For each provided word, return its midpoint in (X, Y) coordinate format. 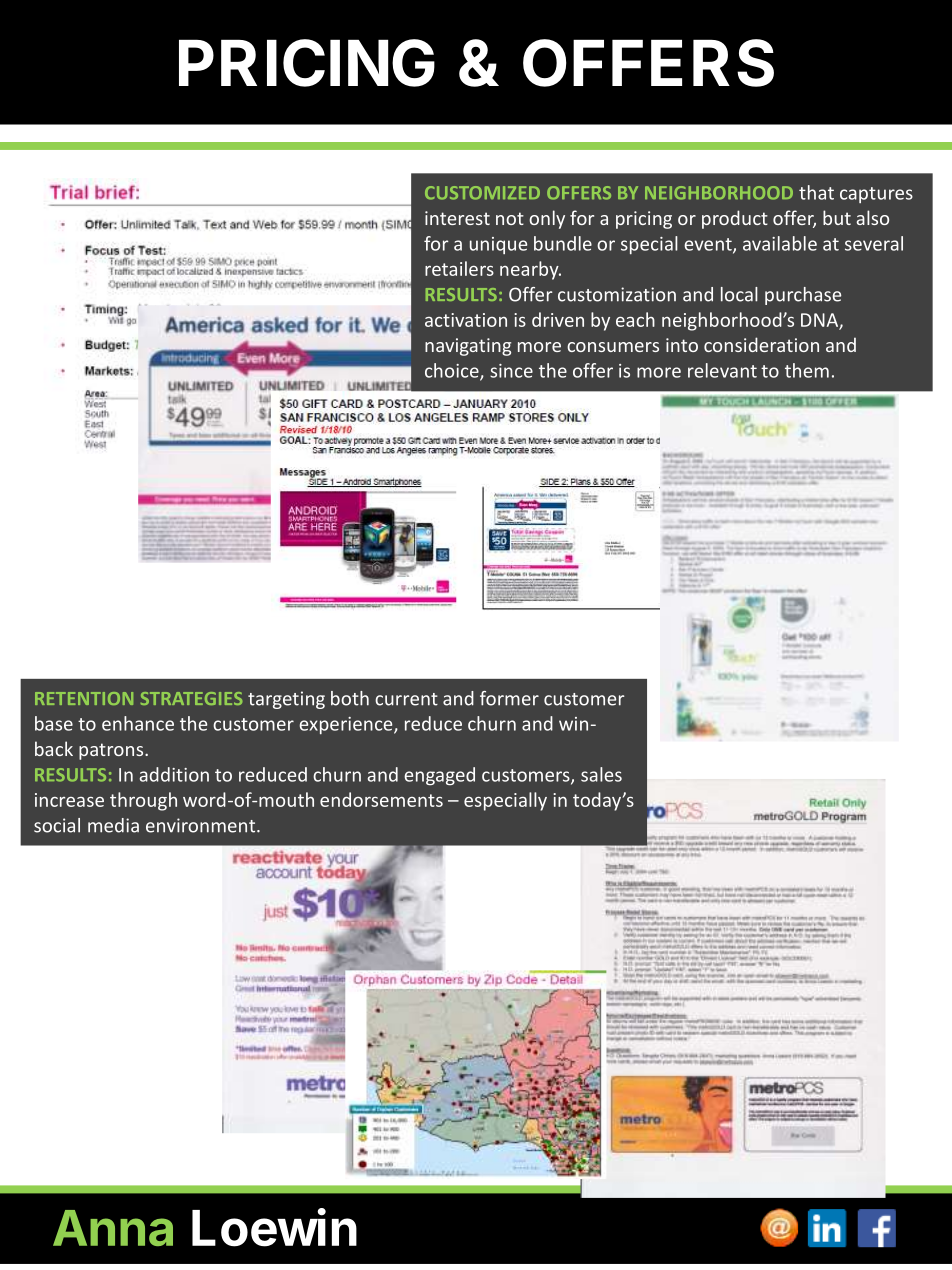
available (780, 243)
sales (601, 774)
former (509, 698)
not (510, 218)
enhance (138, 723)
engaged (439, 776)
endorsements (381, 799)
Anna (113, 1228)
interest (457, 218)
